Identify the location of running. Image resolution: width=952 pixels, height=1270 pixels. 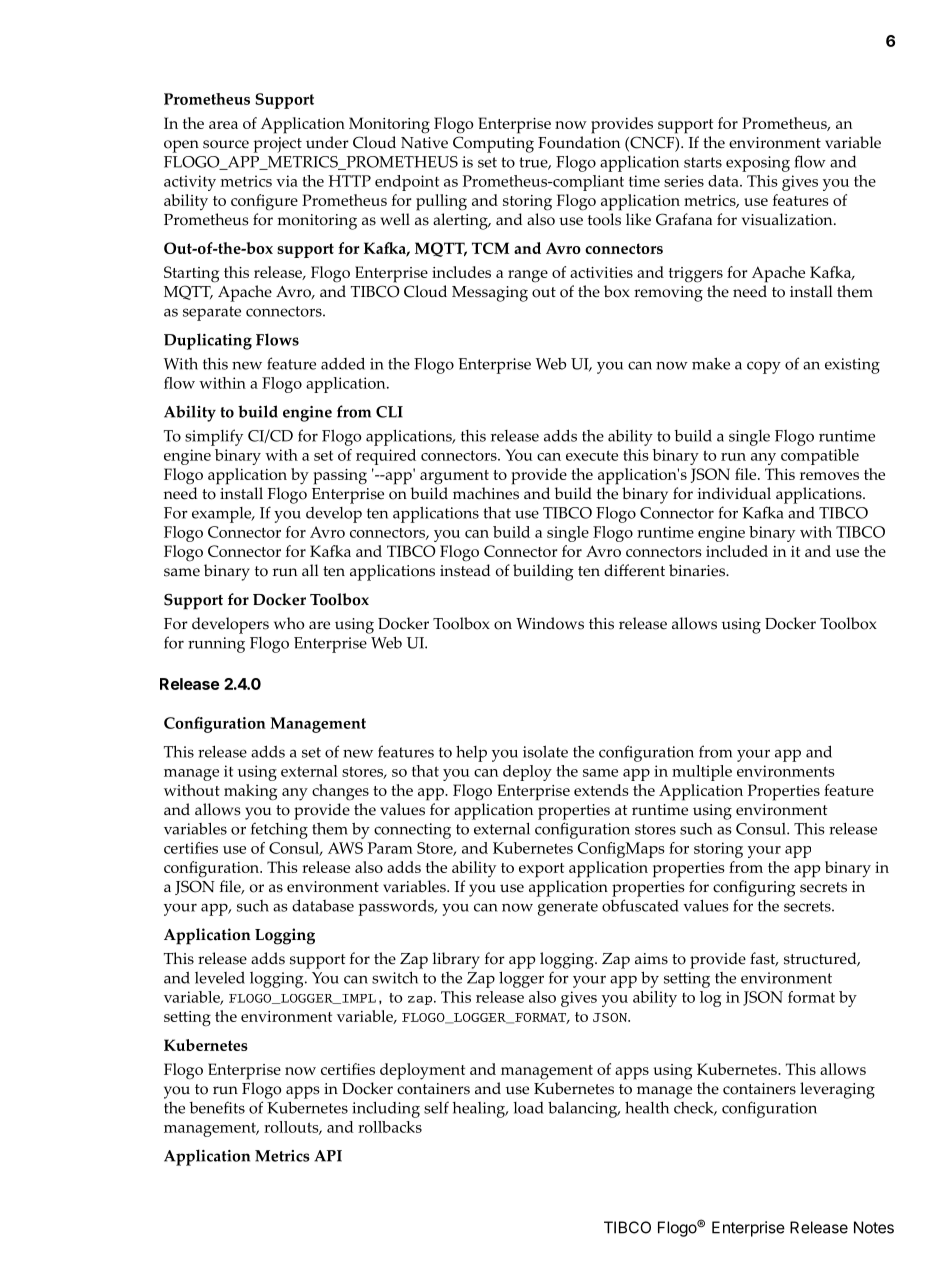
(216, 645).
